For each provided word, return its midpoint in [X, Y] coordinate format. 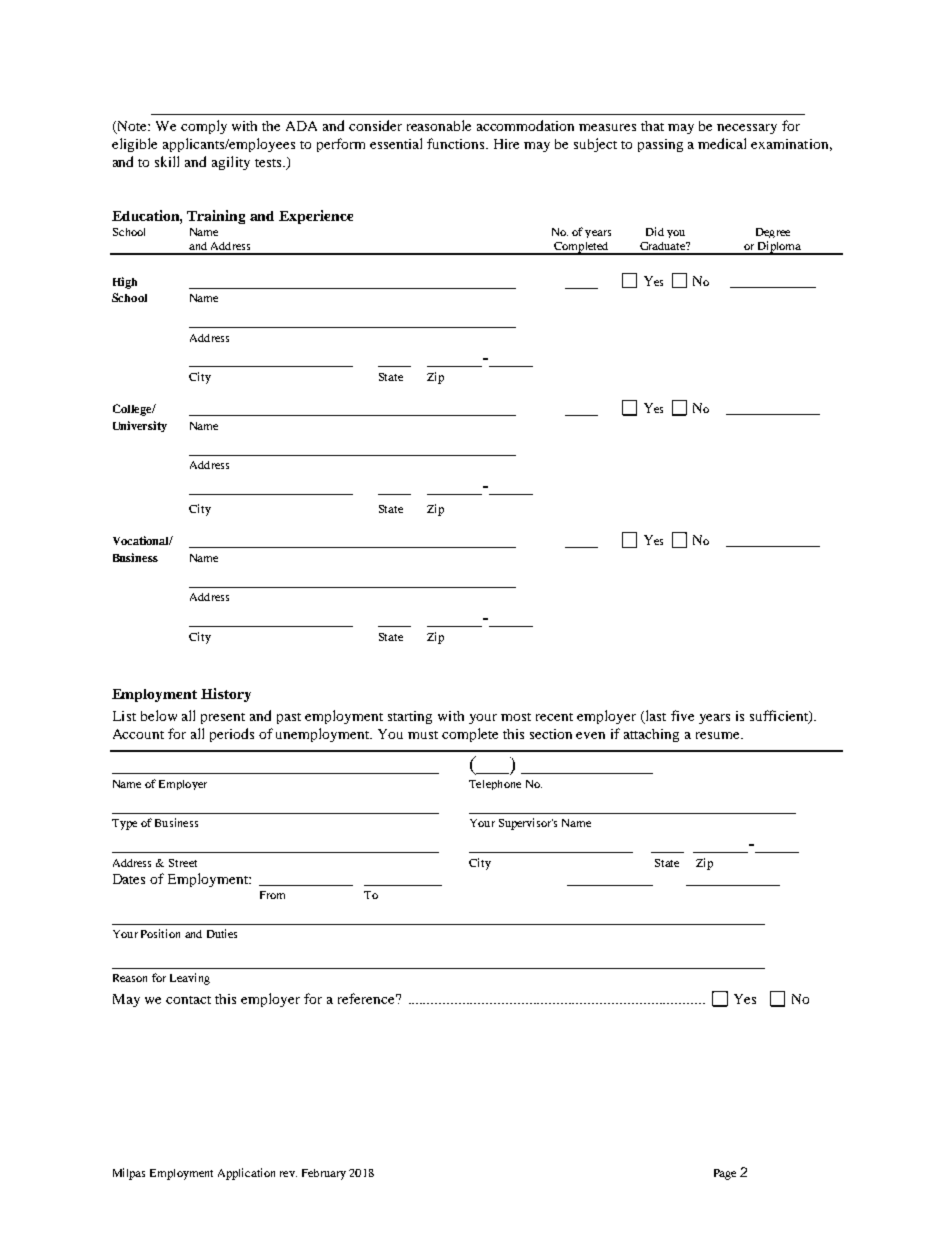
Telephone [495, 785]
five [682, 715]
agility [231, 163]
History [226, 695]
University [140, 426]
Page [725, 1174]
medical [722, 143]
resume [719, 735]
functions [457, 143]
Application [246, 1174]
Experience [316, 217]
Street [183, 863]
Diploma [780, 248]
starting [410, 717]
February [324, 1174]
